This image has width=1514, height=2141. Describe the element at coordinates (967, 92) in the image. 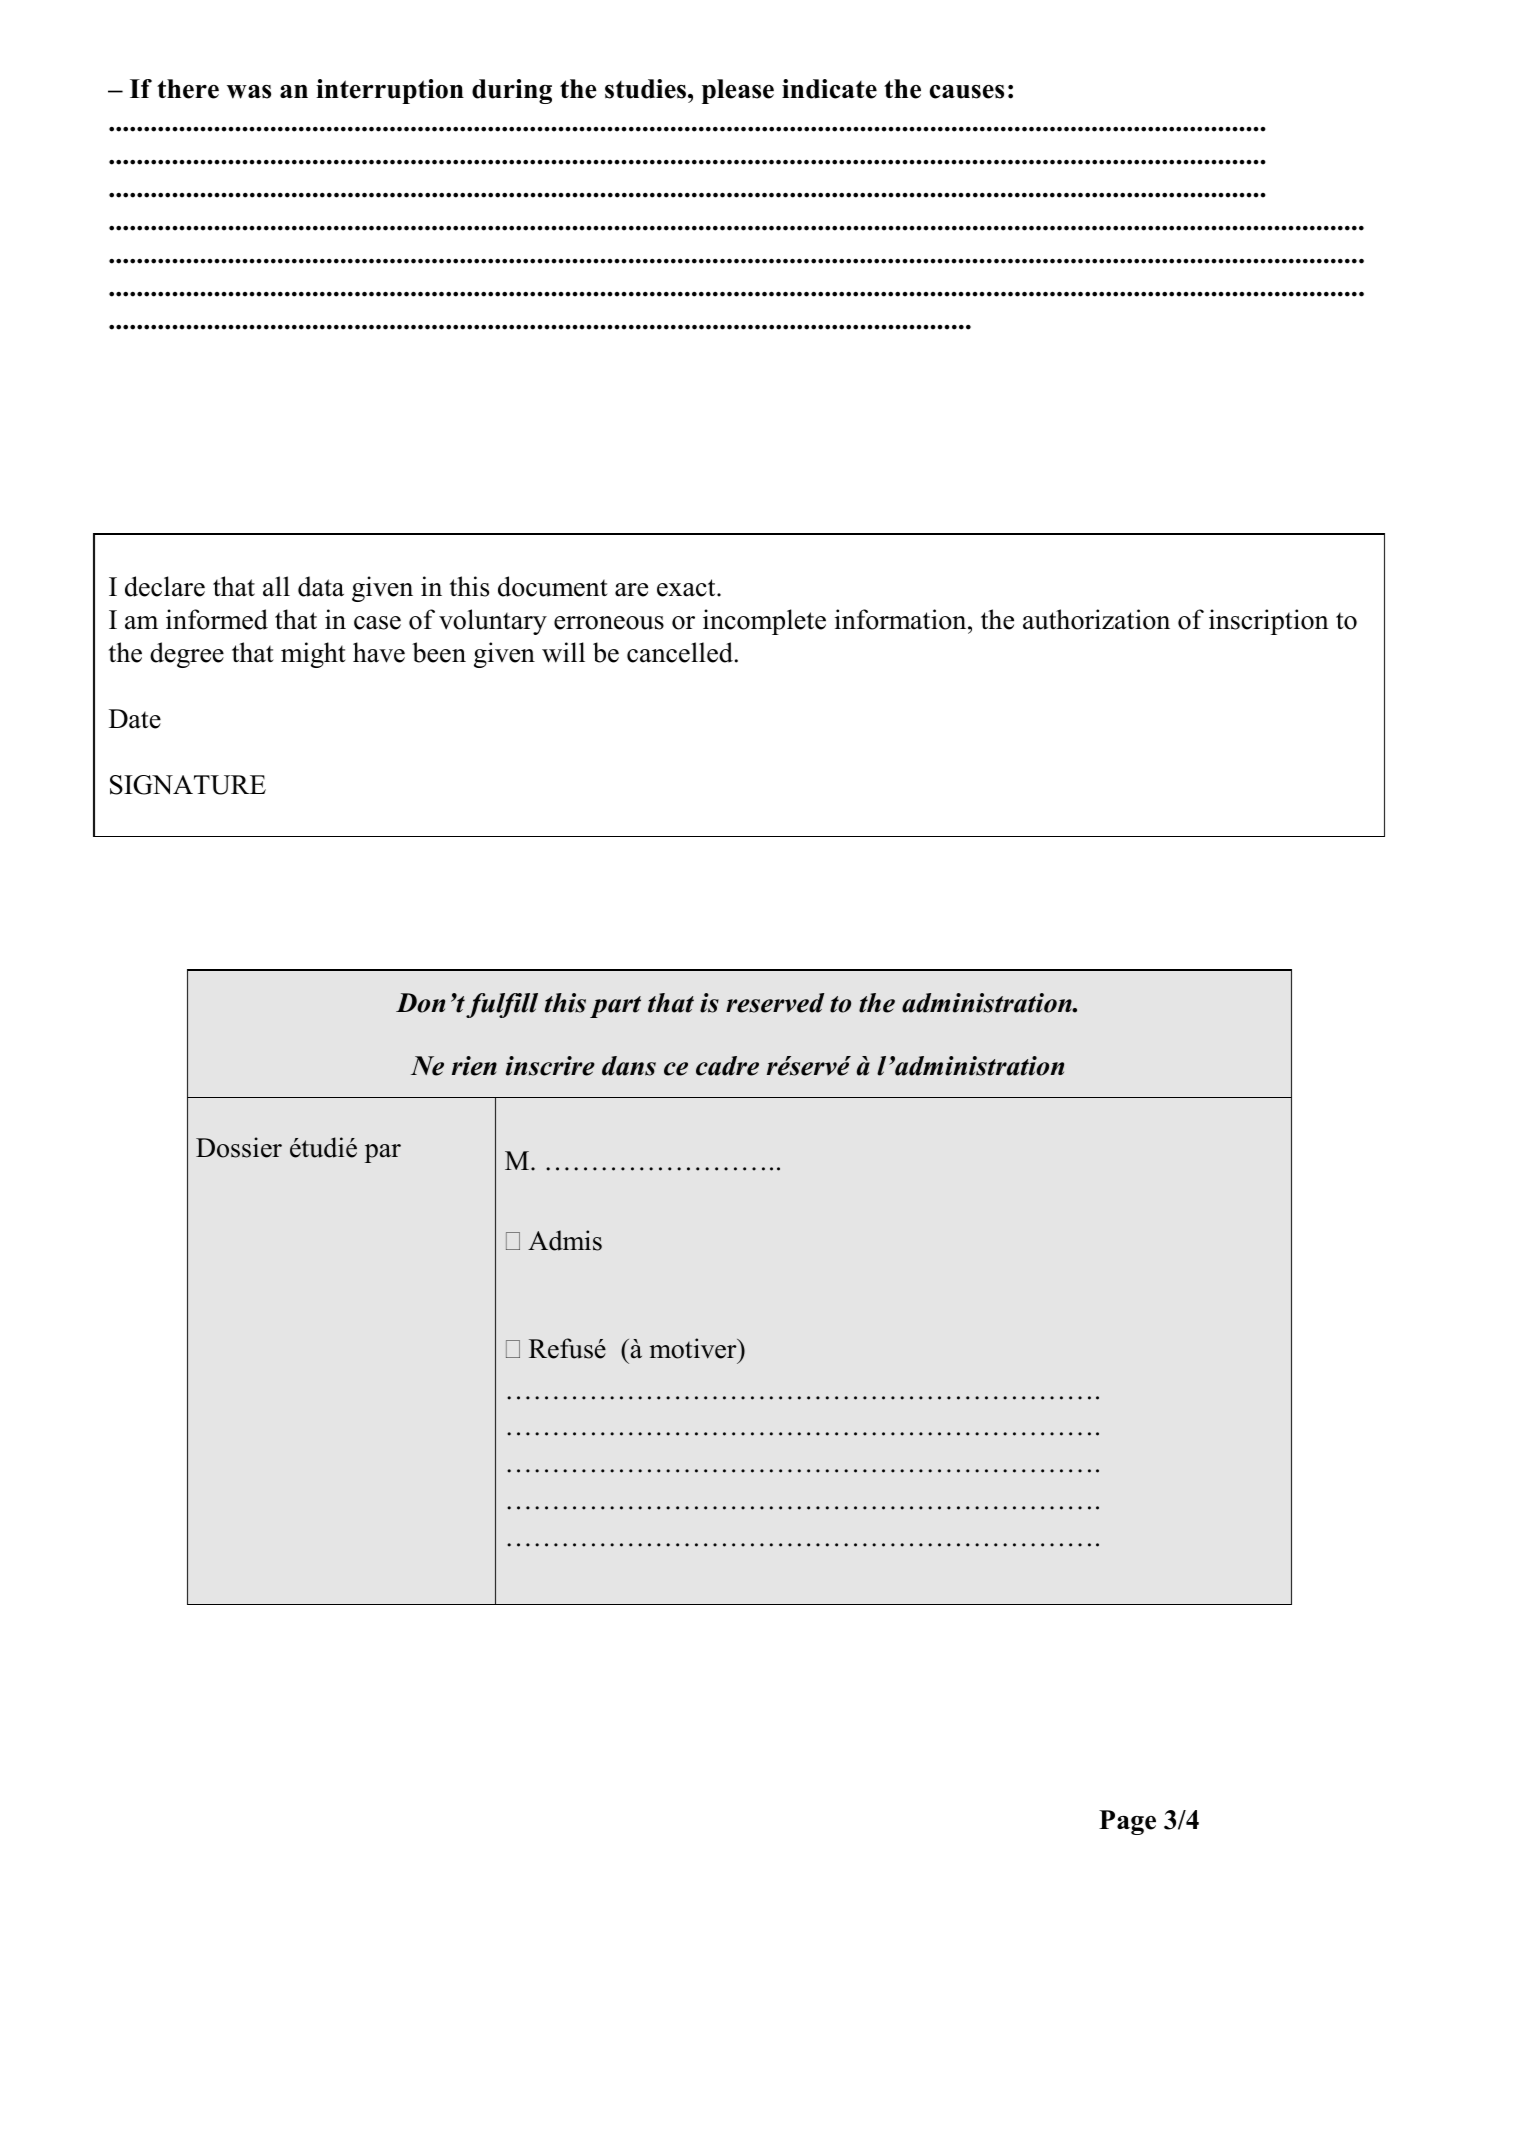

I see `causes` at that location.
